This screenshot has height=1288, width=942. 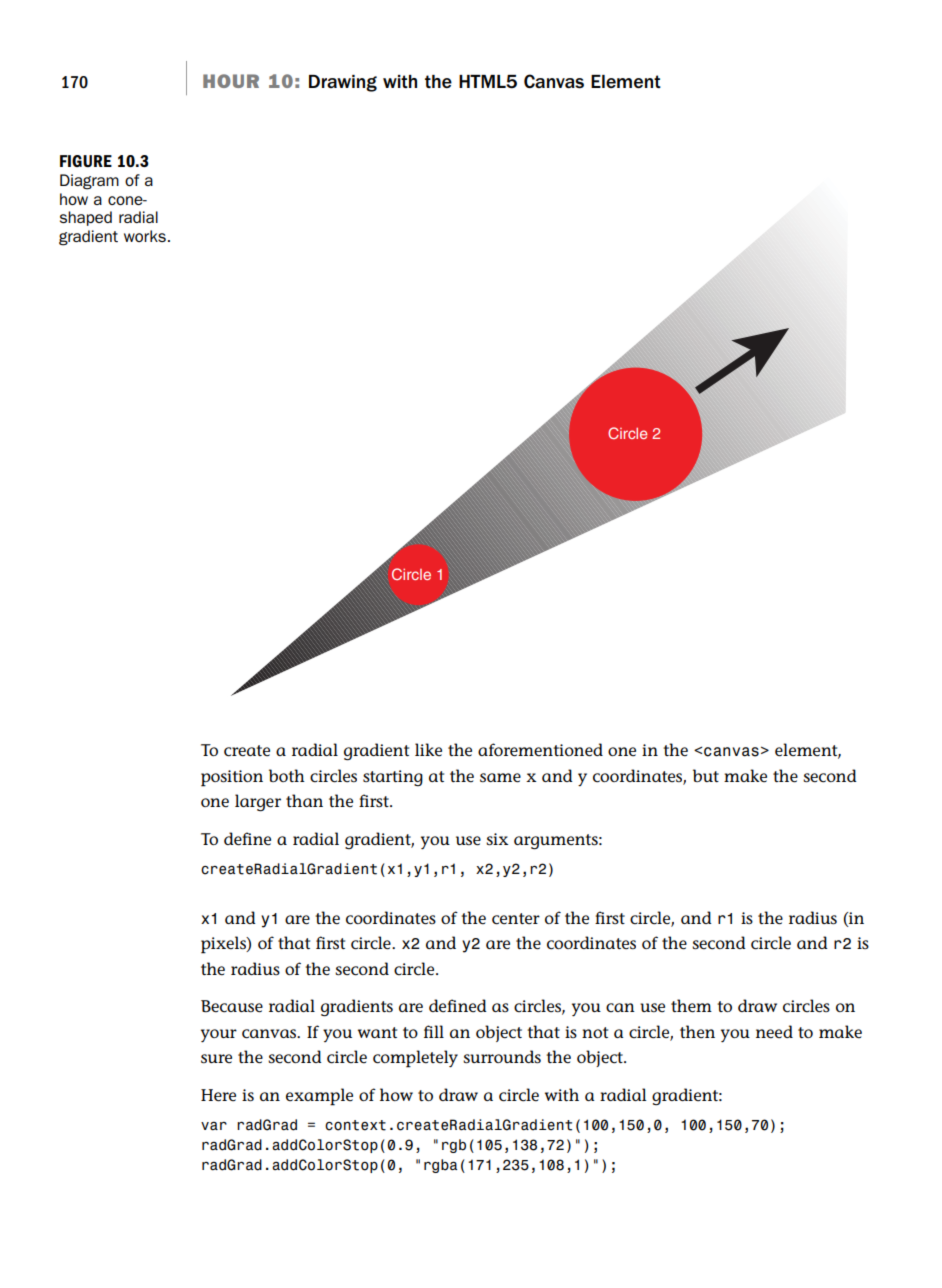 What do you see at coordinates (231, 81) in the screenshot?
I see `HOUR` at bounding box center [231, 81].
